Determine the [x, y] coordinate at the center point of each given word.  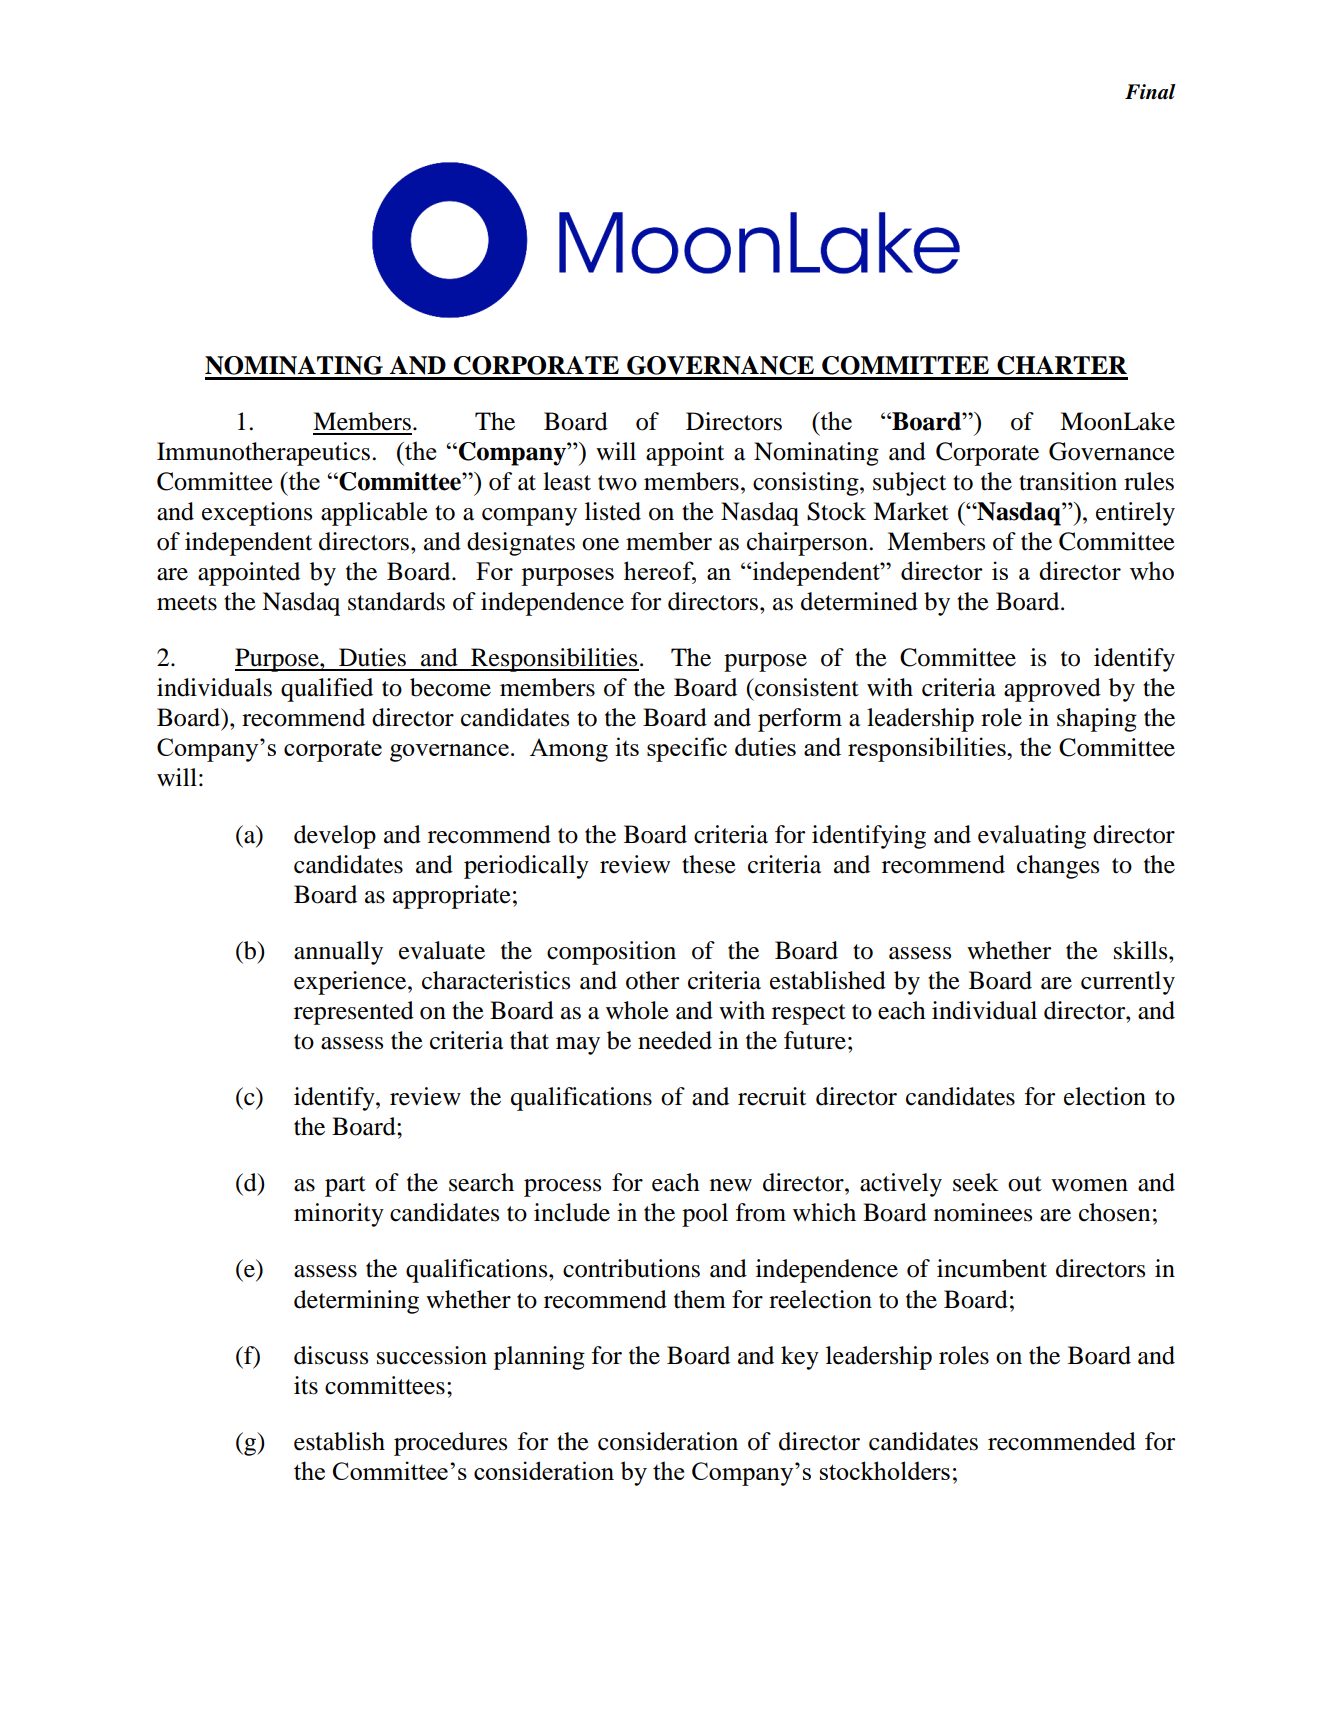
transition [1068, 481]
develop [335, 837]
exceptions [257, 514]
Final [1150, 92]
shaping [1097, 720]
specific [687, 749]
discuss [331, 1355]
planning [539, 1358]
